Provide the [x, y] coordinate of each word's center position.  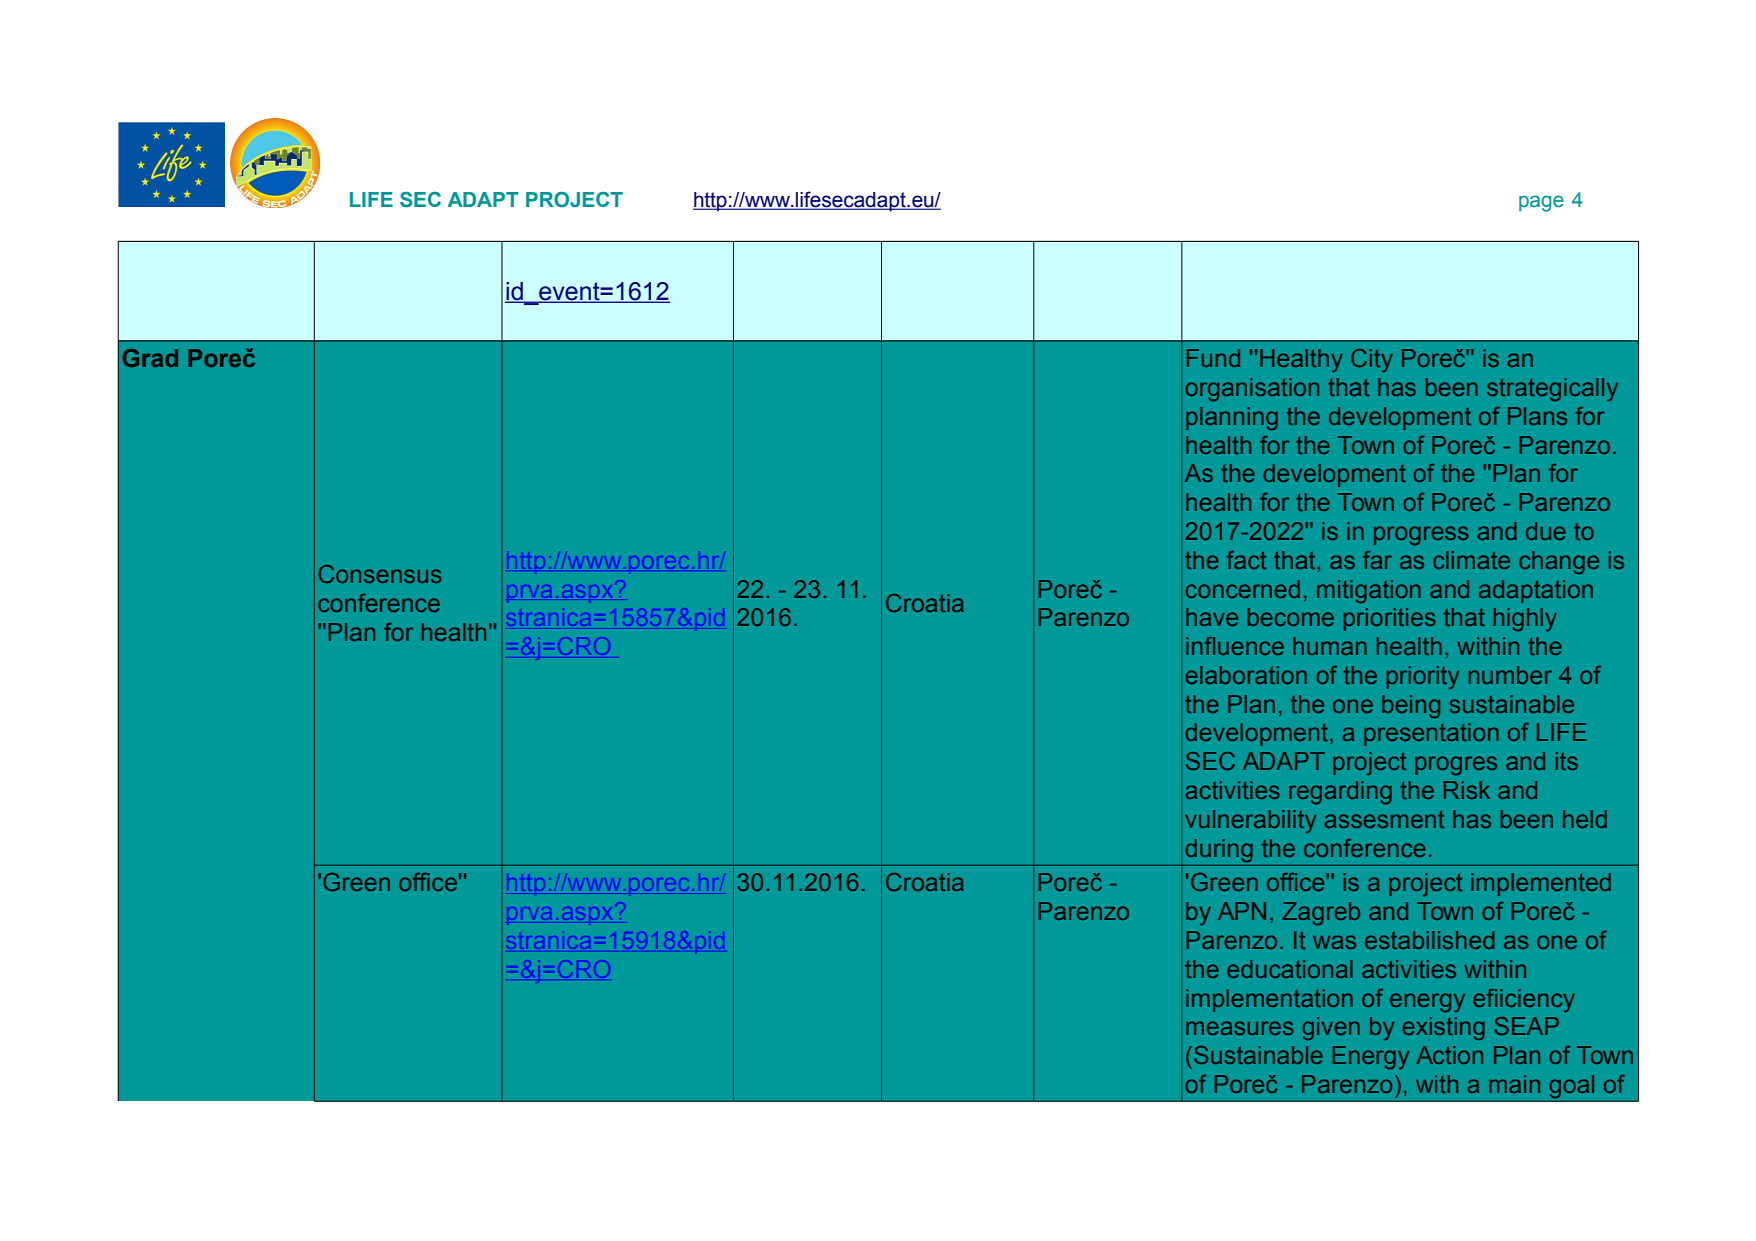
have [1212, 617]
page [1541, 203]
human [1330, 646]
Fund [1213, 358]
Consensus [380, 574]
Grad [150, 358]
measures [1240, 1028]
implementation [1269, 1000]
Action [1449, 1055]
